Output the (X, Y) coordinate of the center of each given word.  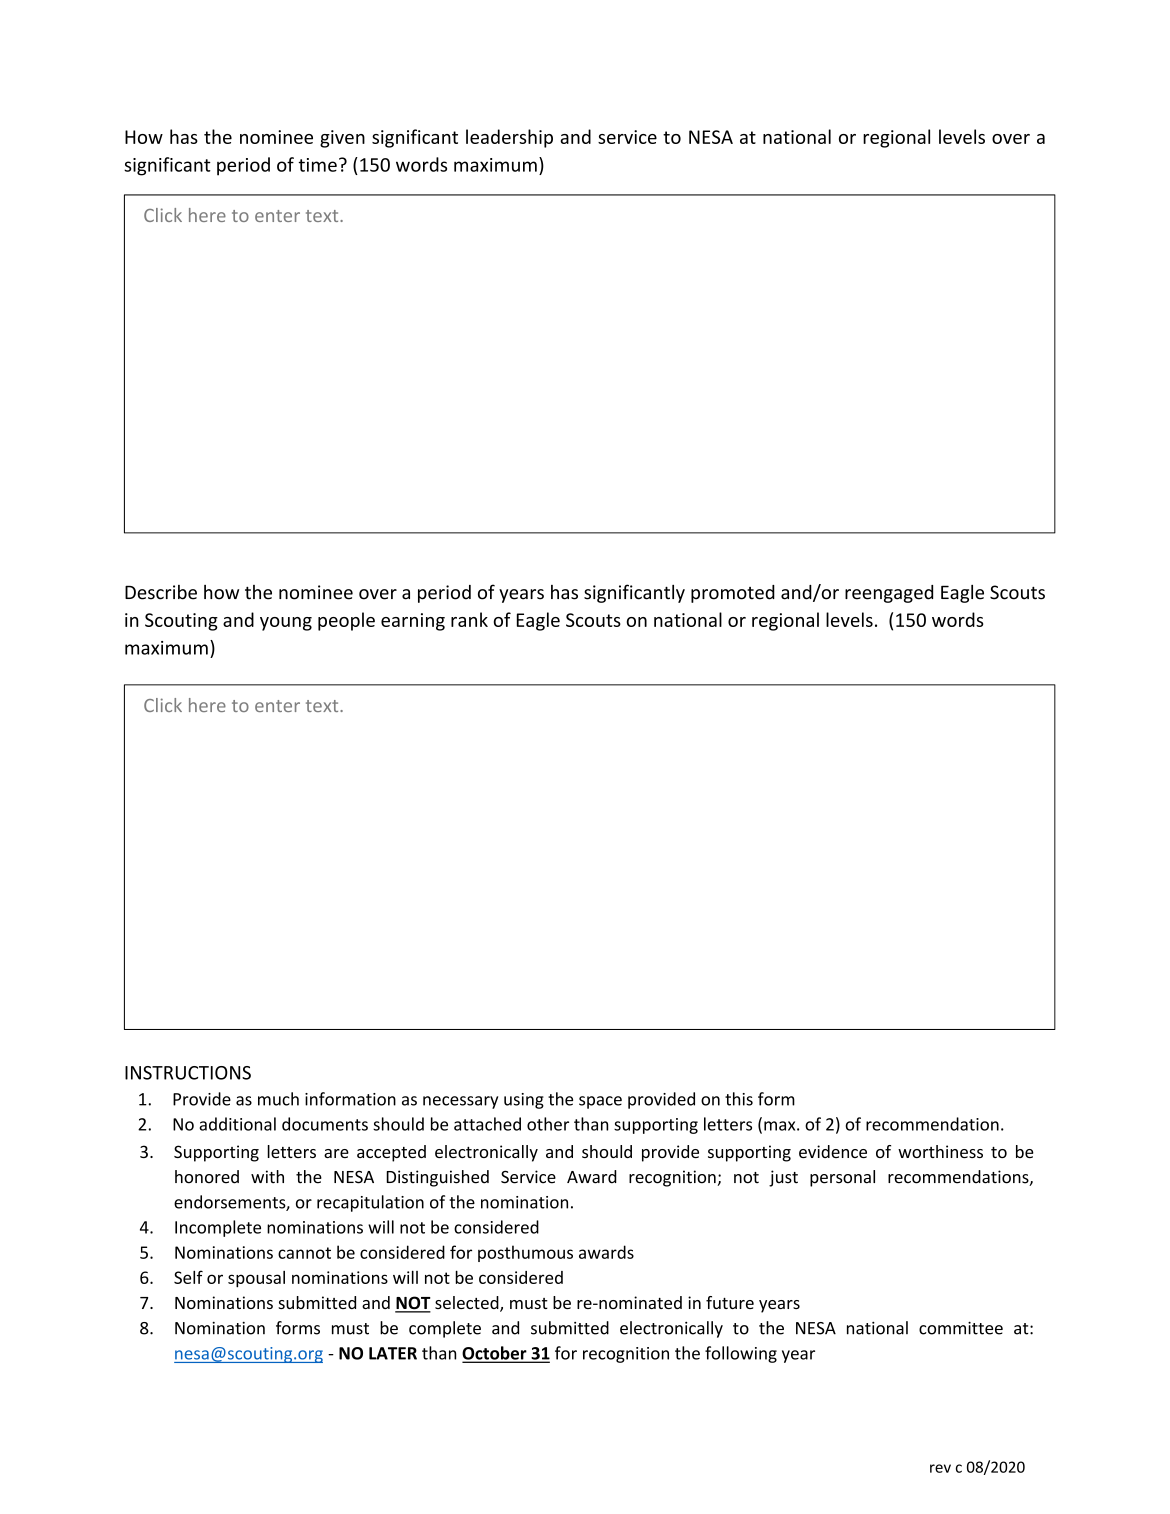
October (495, 1354)
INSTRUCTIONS (188, 1073)
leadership (509, 138)
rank (469, 619)
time (317, 165)
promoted (733, 594)
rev (940, 1468)
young (286, 624)
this (739, 1099)
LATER (393, 1353)
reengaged (889, 594)
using (524, 1101)
